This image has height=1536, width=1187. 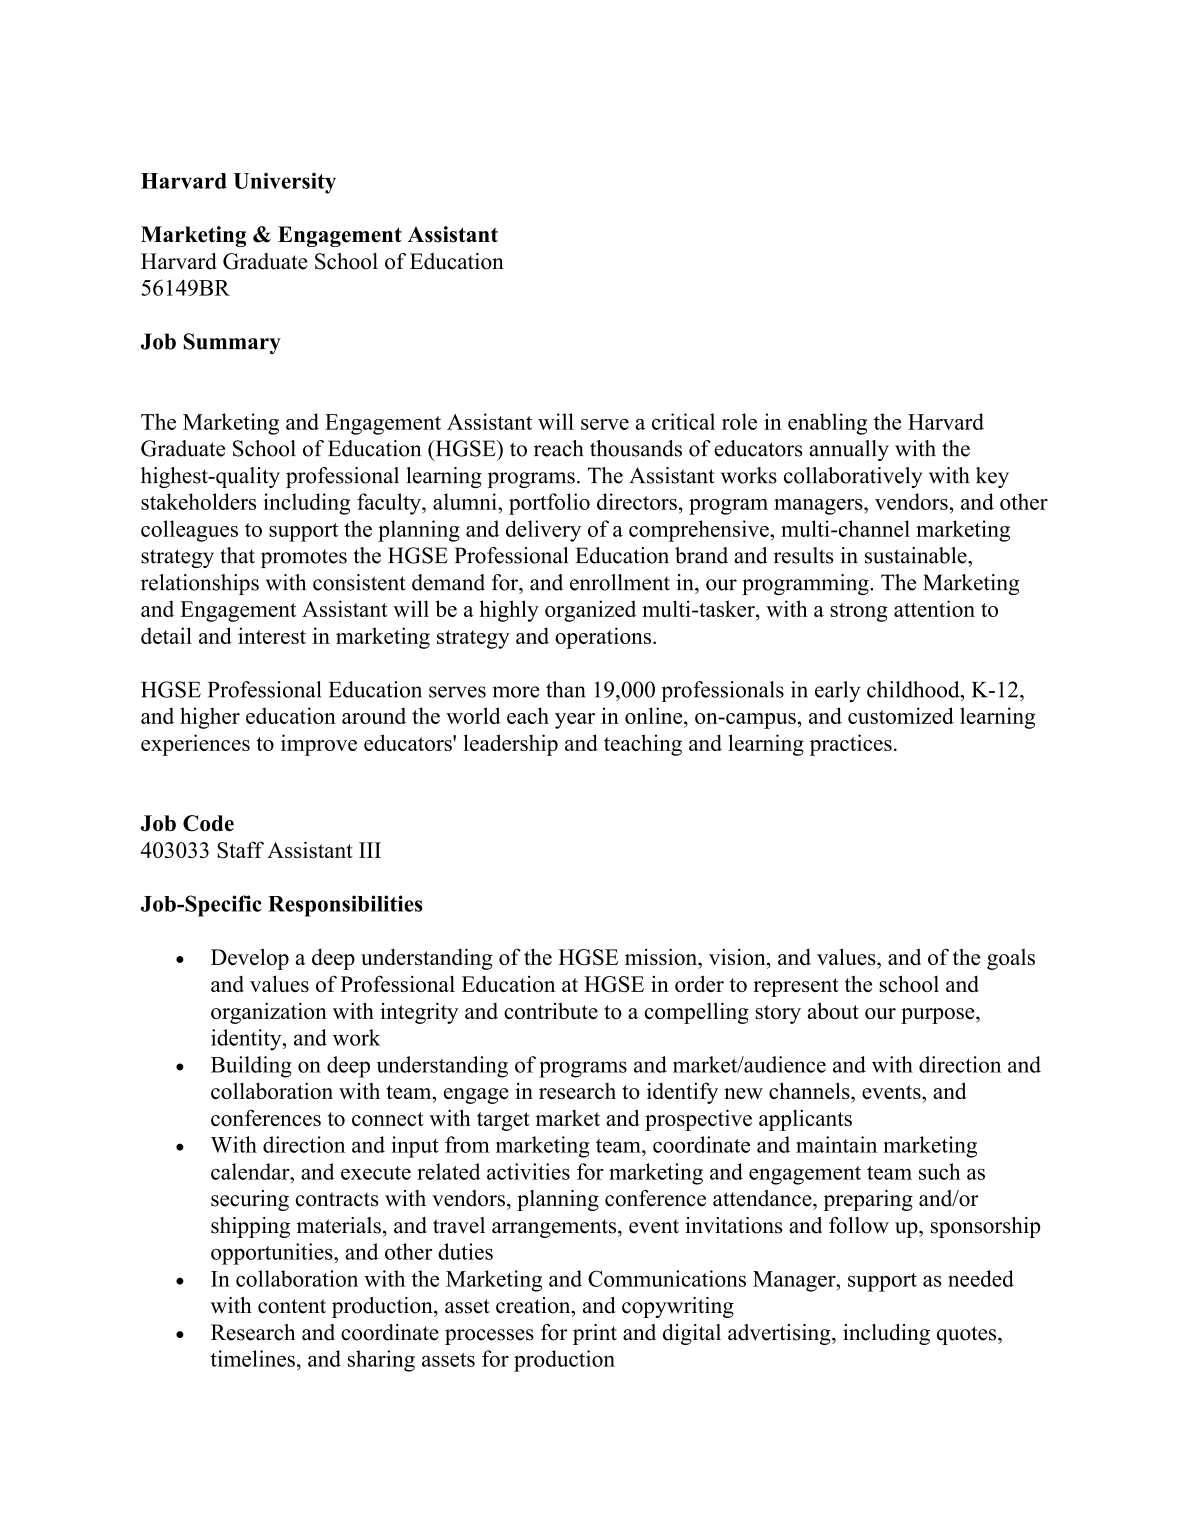 I want to click on portfolio, so click(x=549, y=504).
